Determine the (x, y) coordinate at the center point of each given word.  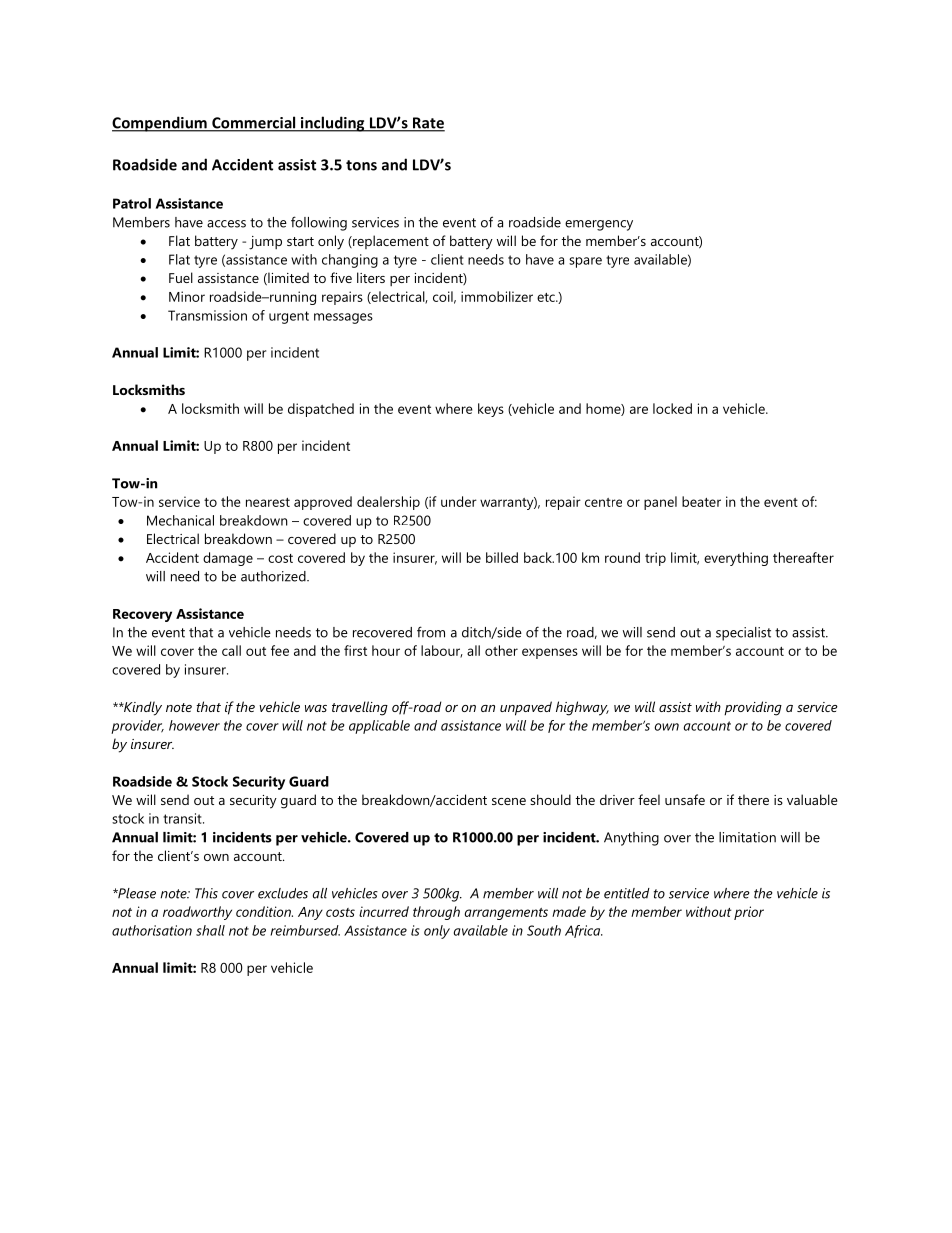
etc (547, 297)
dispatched (321, 410)
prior (749, 913)
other (501, 650)
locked (672, 408)
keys (491, 410)
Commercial (254, 123)
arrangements (506, 914)
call (231, 650)
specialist (743, 634)
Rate (428, 124)
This (206, 893)
